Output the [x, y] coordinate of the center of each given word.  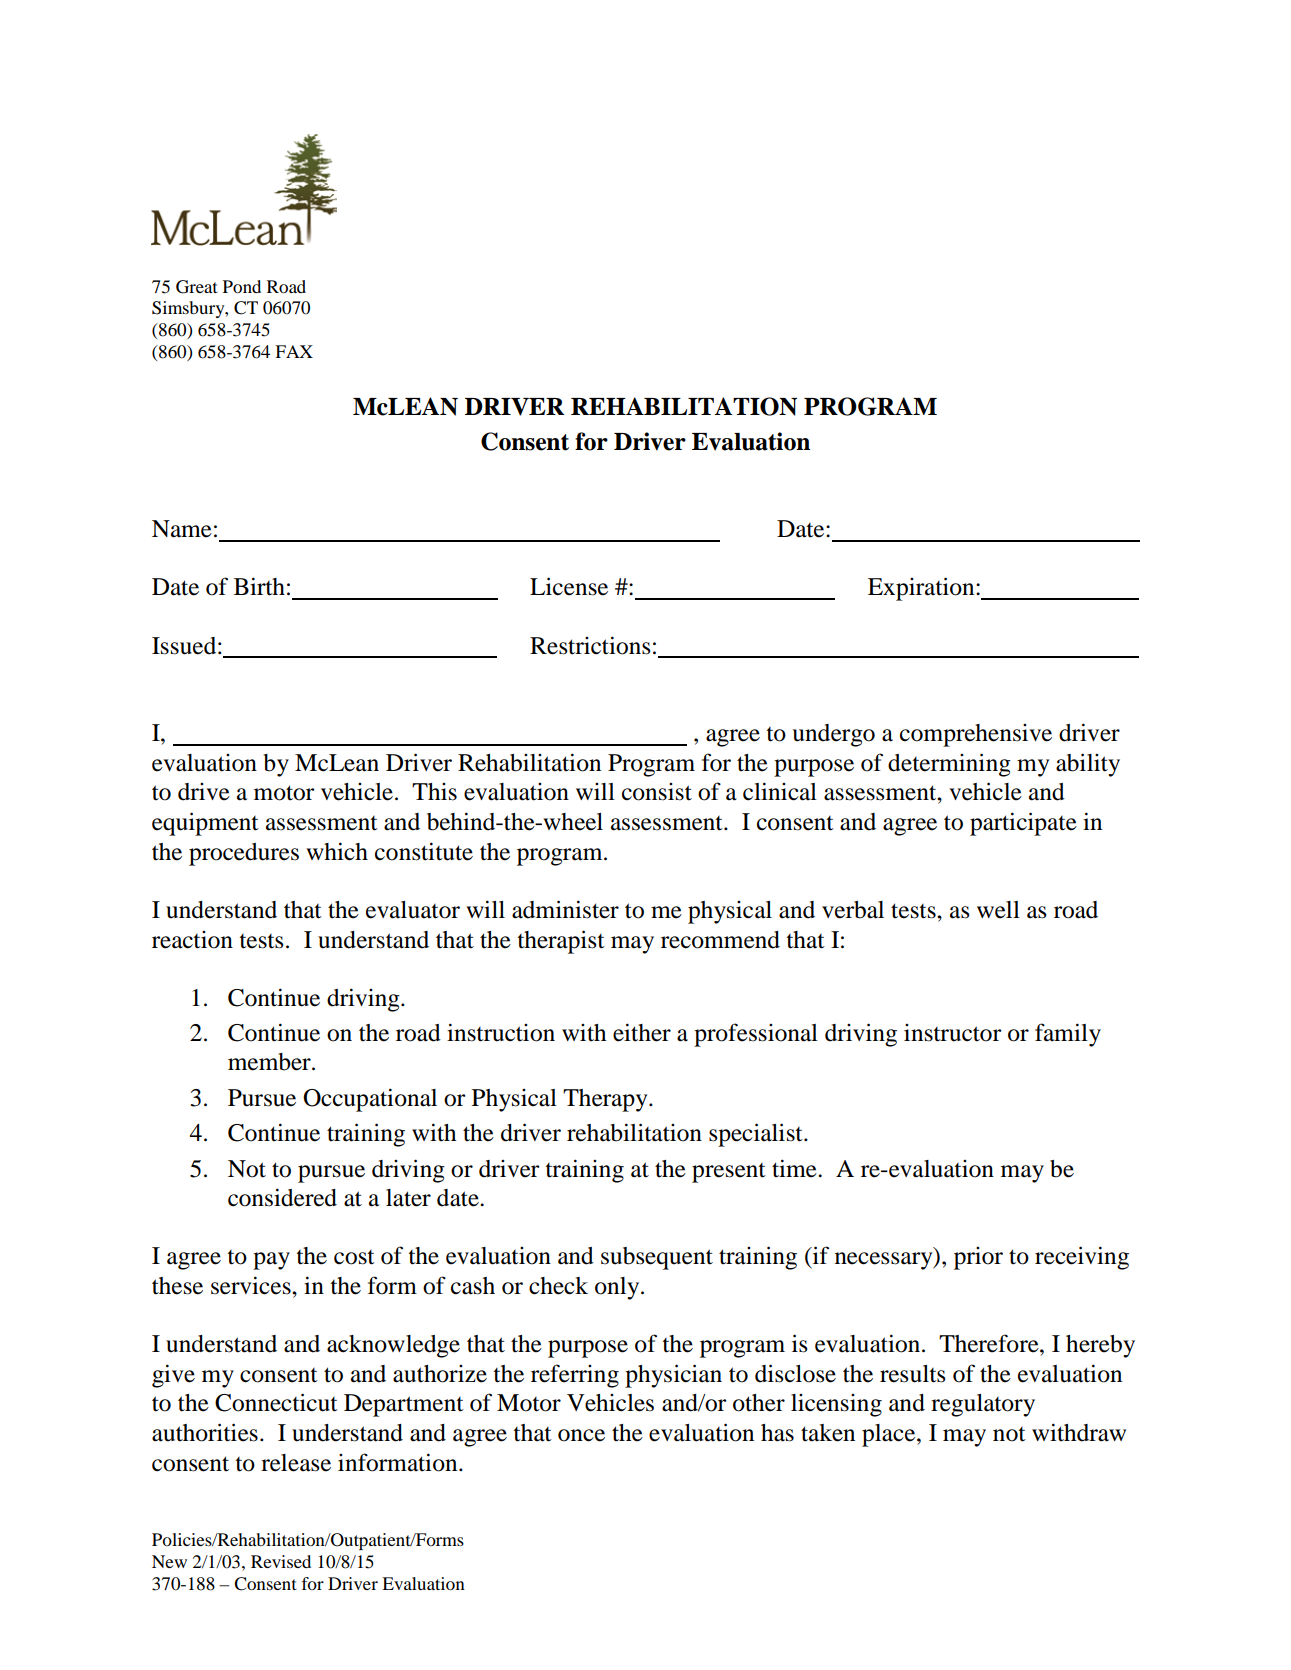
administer [565, 909]
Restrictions [590, 645]
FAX [294, 351]
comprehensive [976, 735]
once [581, 1435]
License [569, 586]
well [998, 910]
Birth [259, 586]
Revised [281, 1561]
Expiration [922, 589]
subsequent [657, 1258]
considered [282, 1197]
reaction [192, 940]
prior [978, 1258]
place [890, 1435]
